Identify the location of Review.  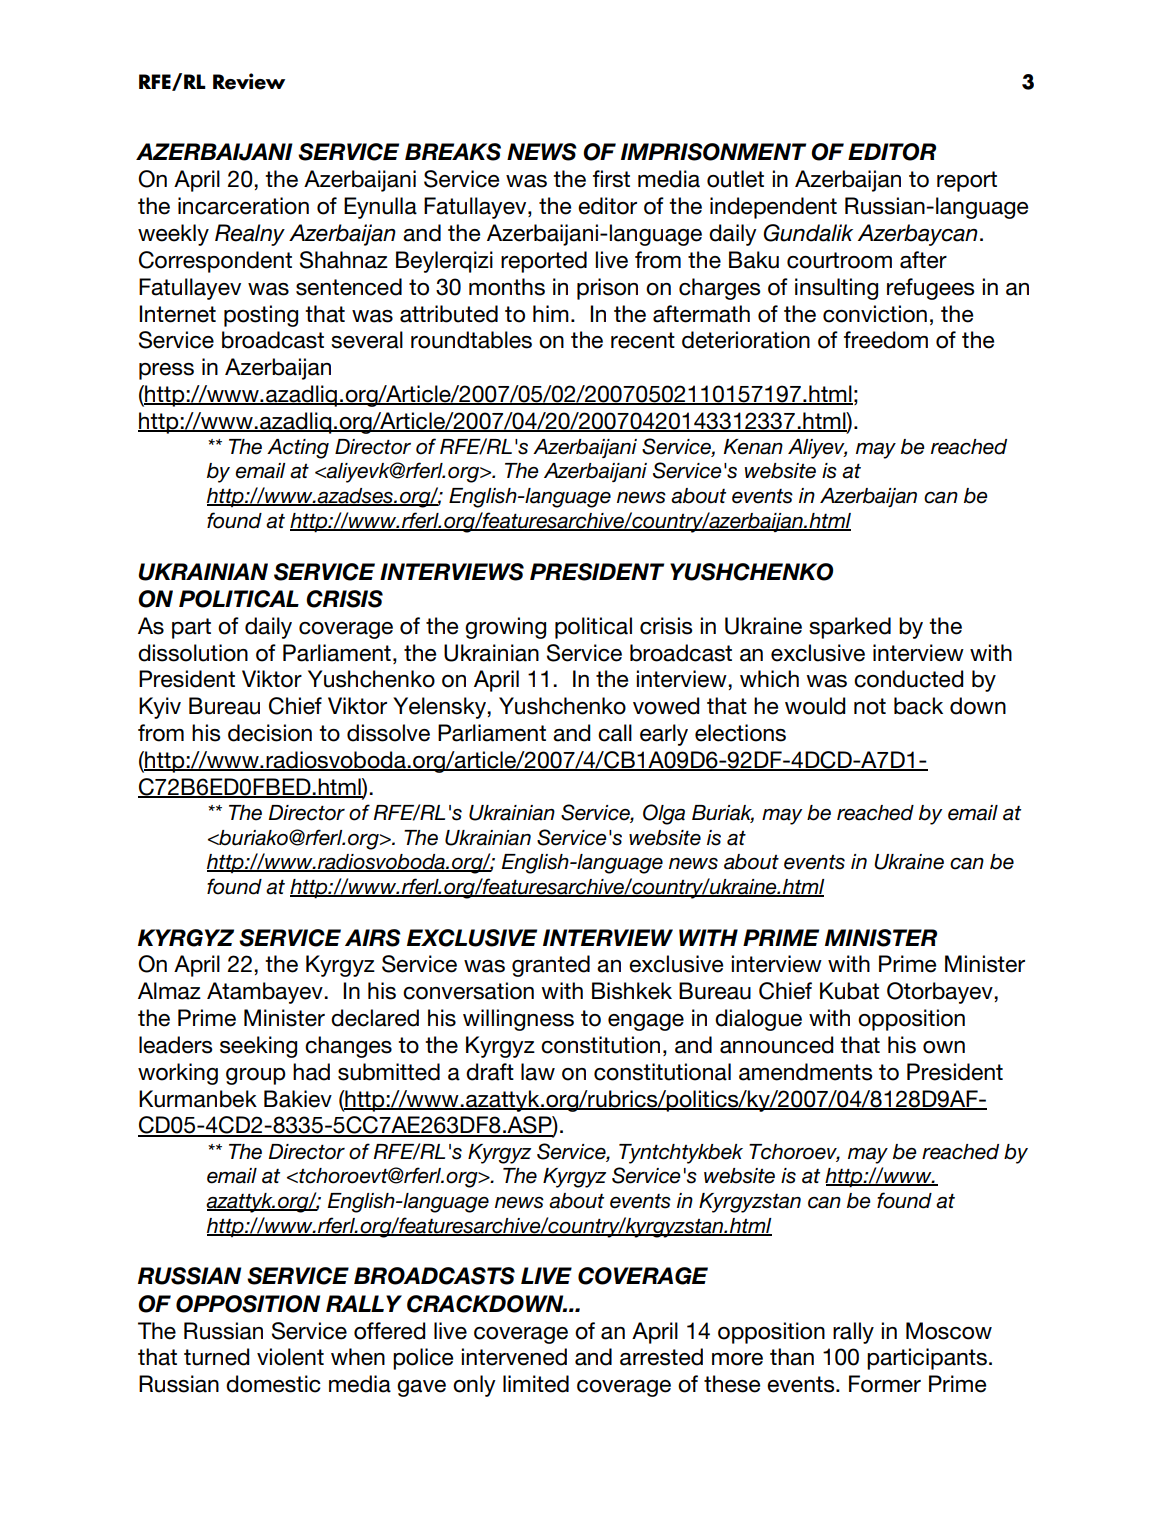
(249, 81).
